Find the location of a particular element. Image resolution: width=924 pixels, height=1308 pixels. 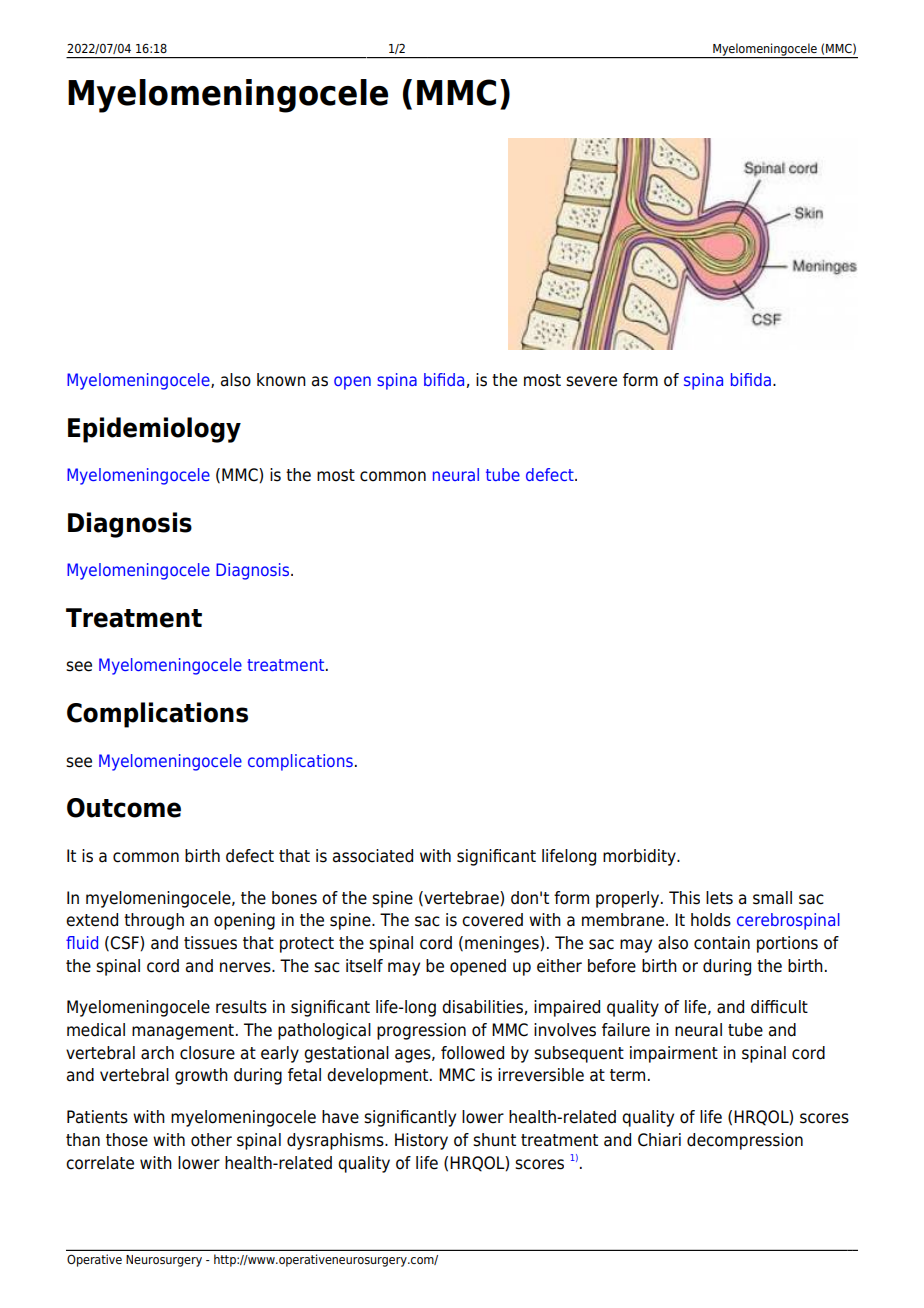

Epidemiology is located at coordinates (154, 430).
